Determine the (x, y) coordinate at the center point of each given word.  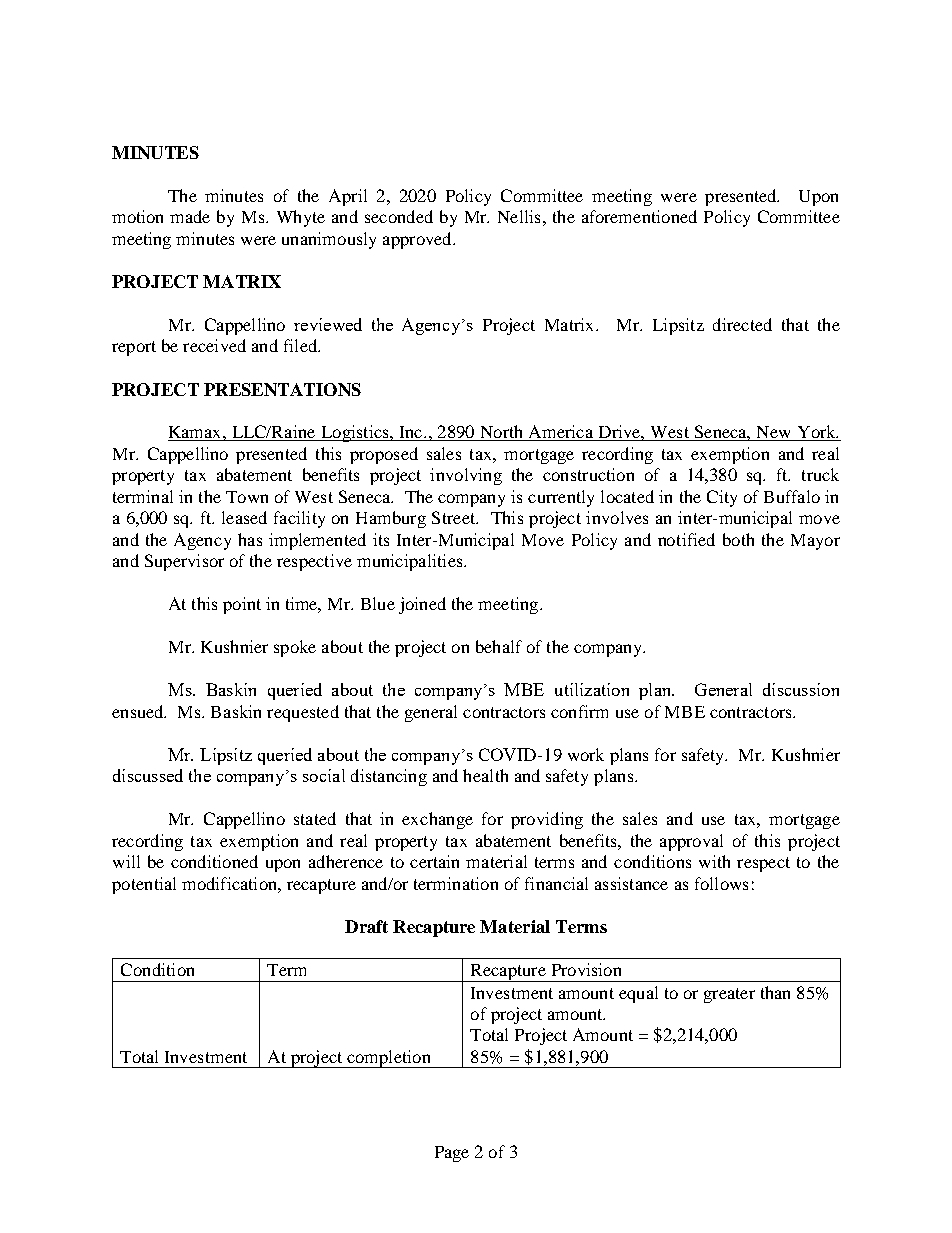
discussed (148, 775)
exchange (437, 820)
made (190, 216)
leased (244, 517)
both (738, 539)
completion (389, 1059)
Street (454, 517)
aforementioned (639, 216)
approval (691, 842)
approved (418, 240)
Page (452, 1154)
